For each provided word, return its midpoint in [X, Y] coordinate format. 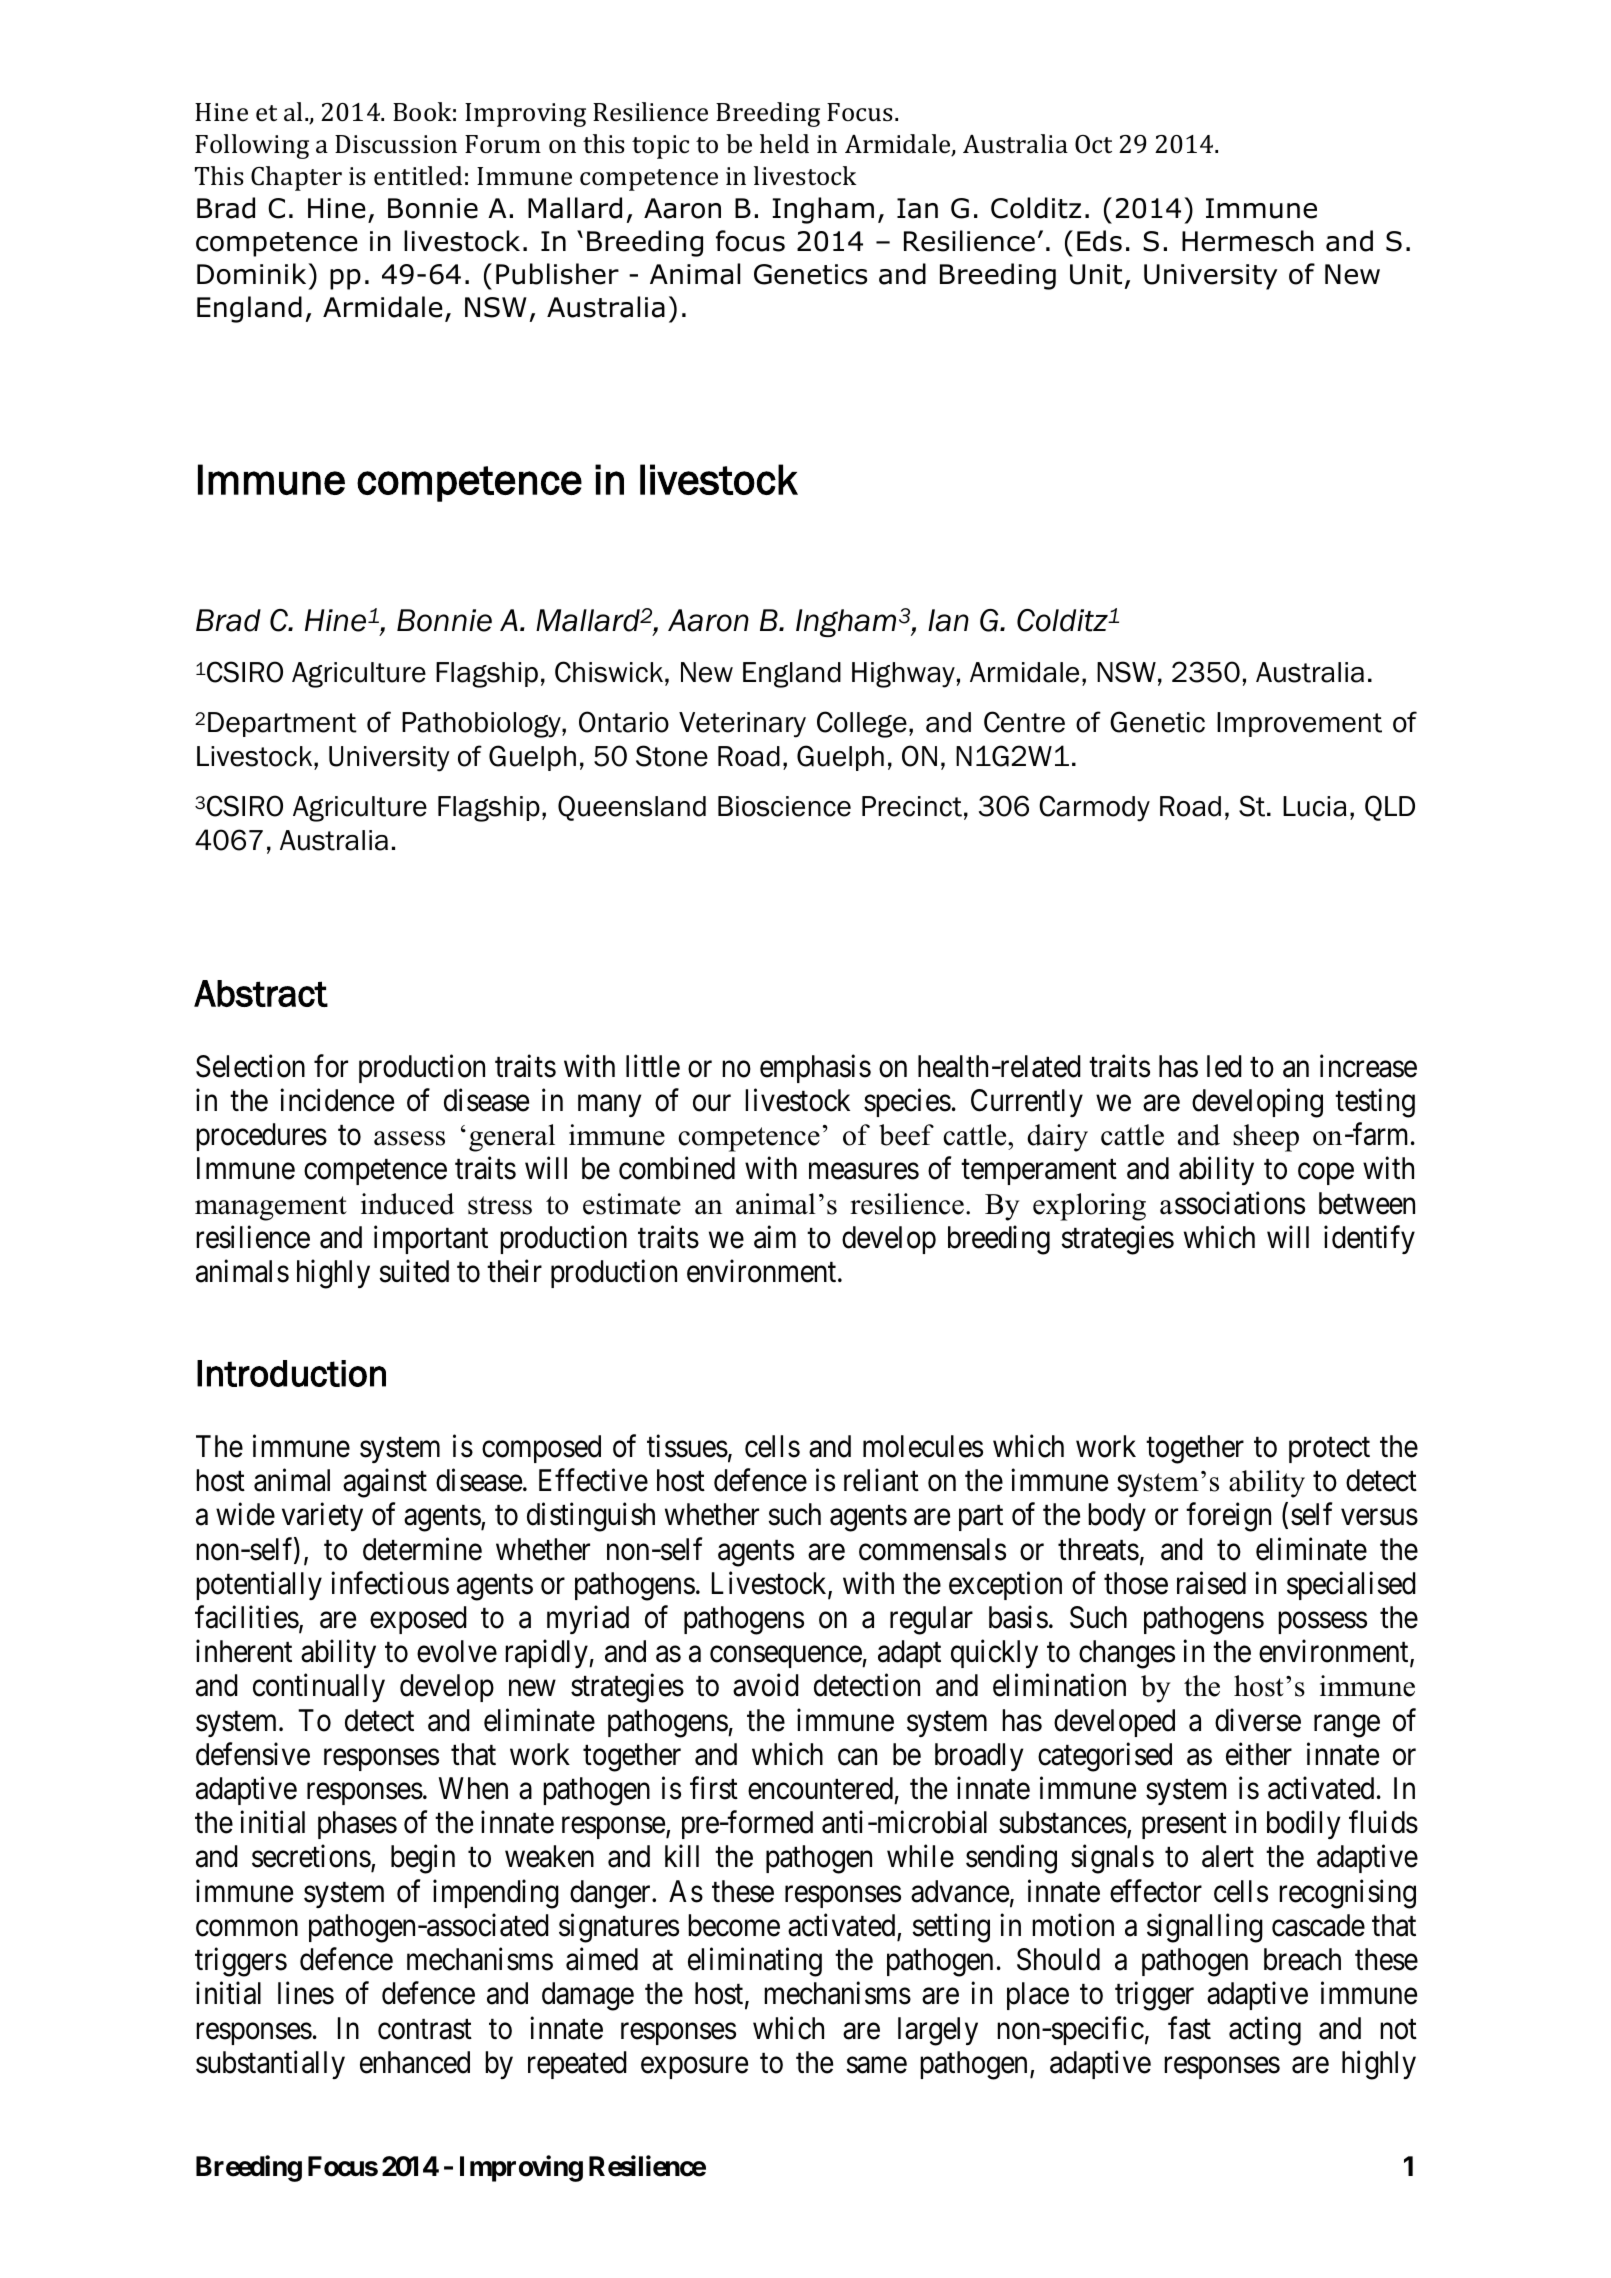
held [784, 143]
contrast [425, 2029]
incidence [337, 1100]
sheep [1266, 1138]
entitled [418, 176]
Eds [1099, 241]
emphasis [815, 1068]
